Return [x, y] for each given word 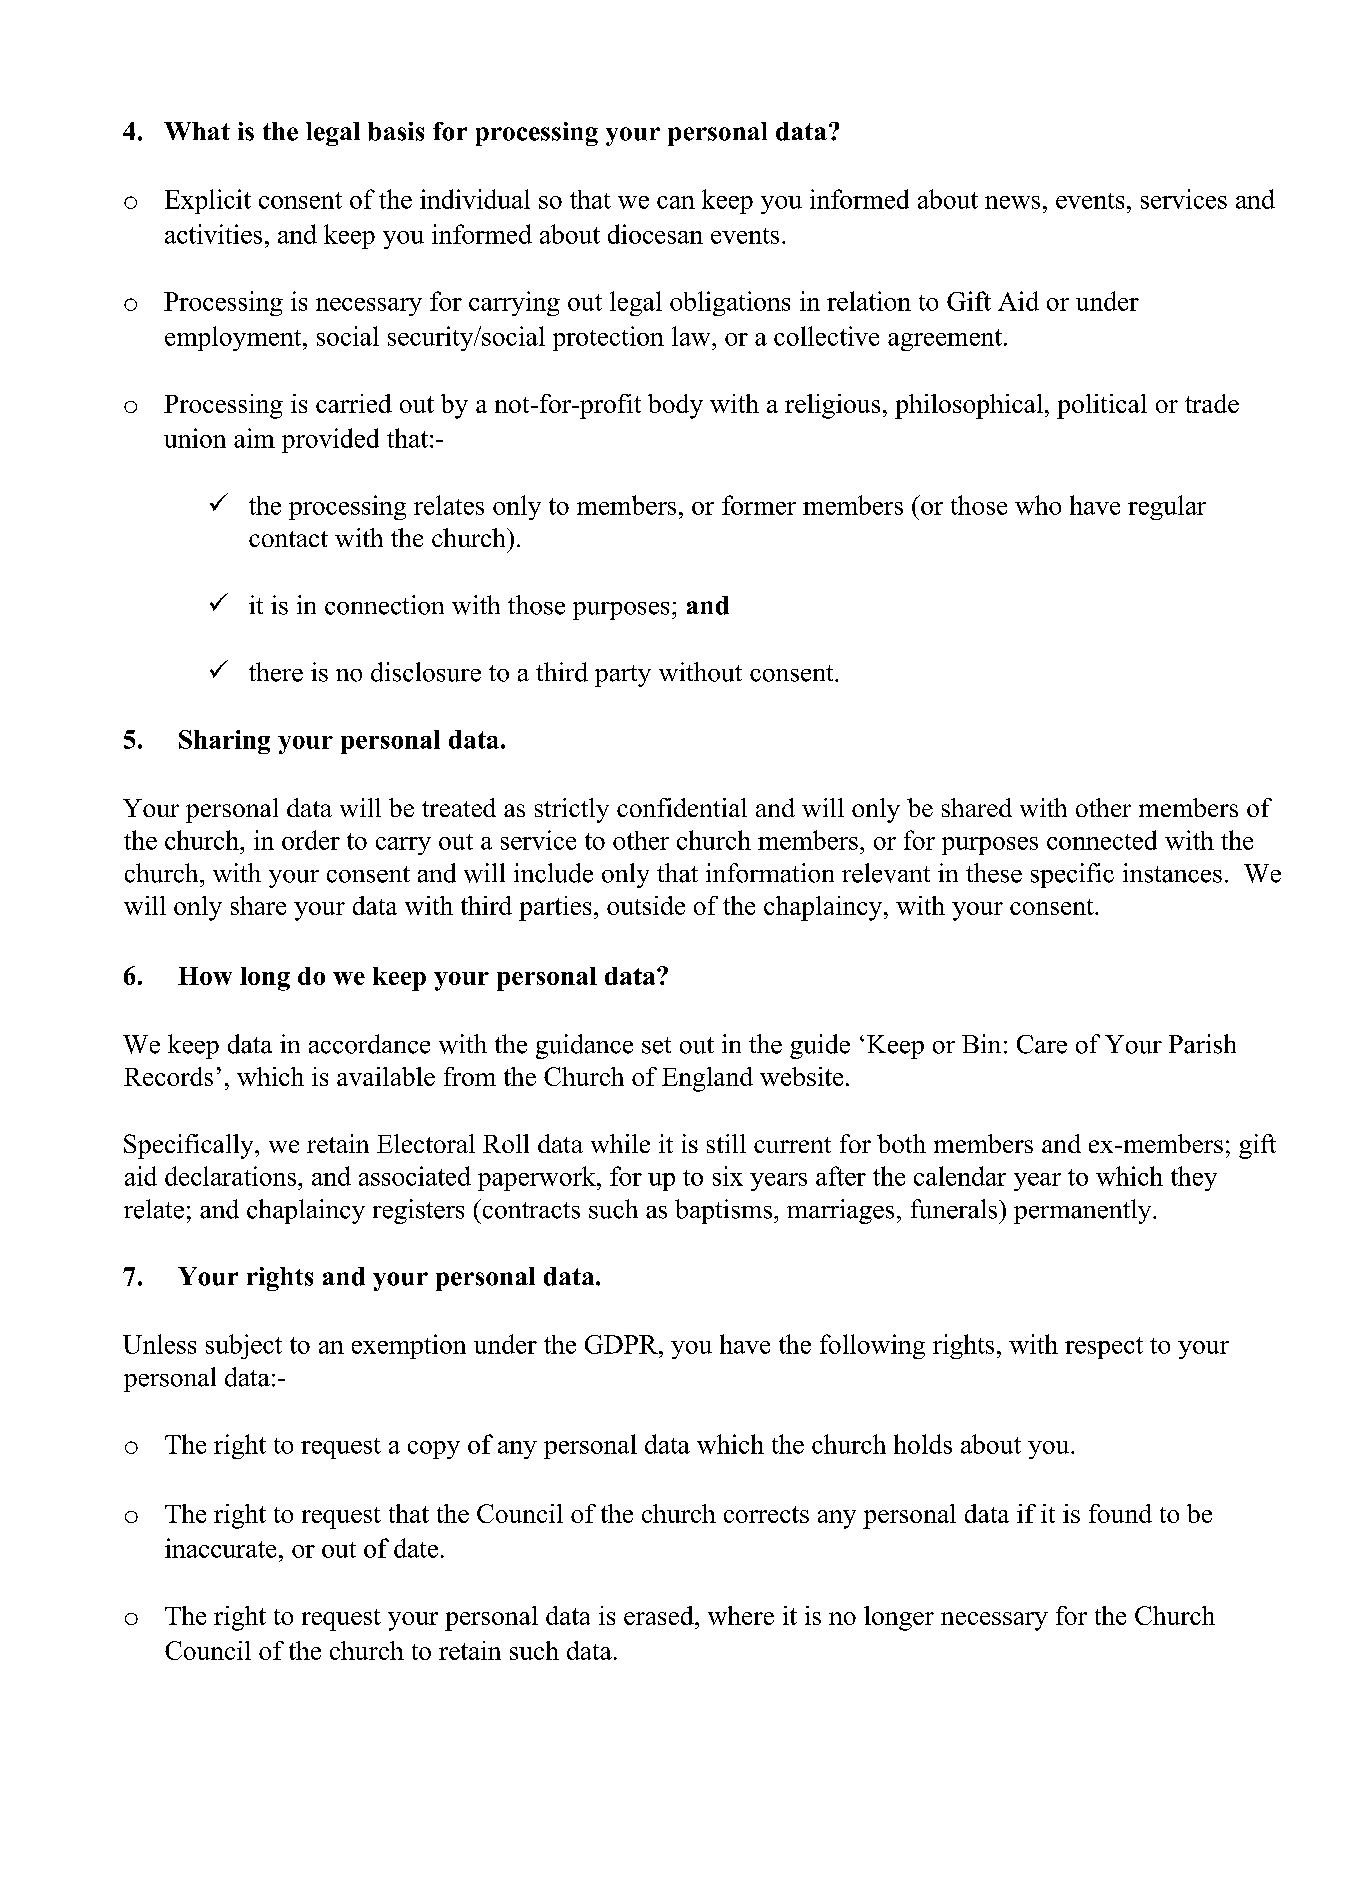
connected [1102, 840]
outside [646, 905]
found [1120, 1513]
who [1038, 505]
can [676, 202]
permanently [1084, 1211]
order [311, 840]
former [759, 505]
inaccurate [220, 1548]
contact [288, 539]
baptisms [725, 1211]
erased [660, 1615]
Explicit [208, 201]
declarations [232, 1176]
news [1012, 202]
